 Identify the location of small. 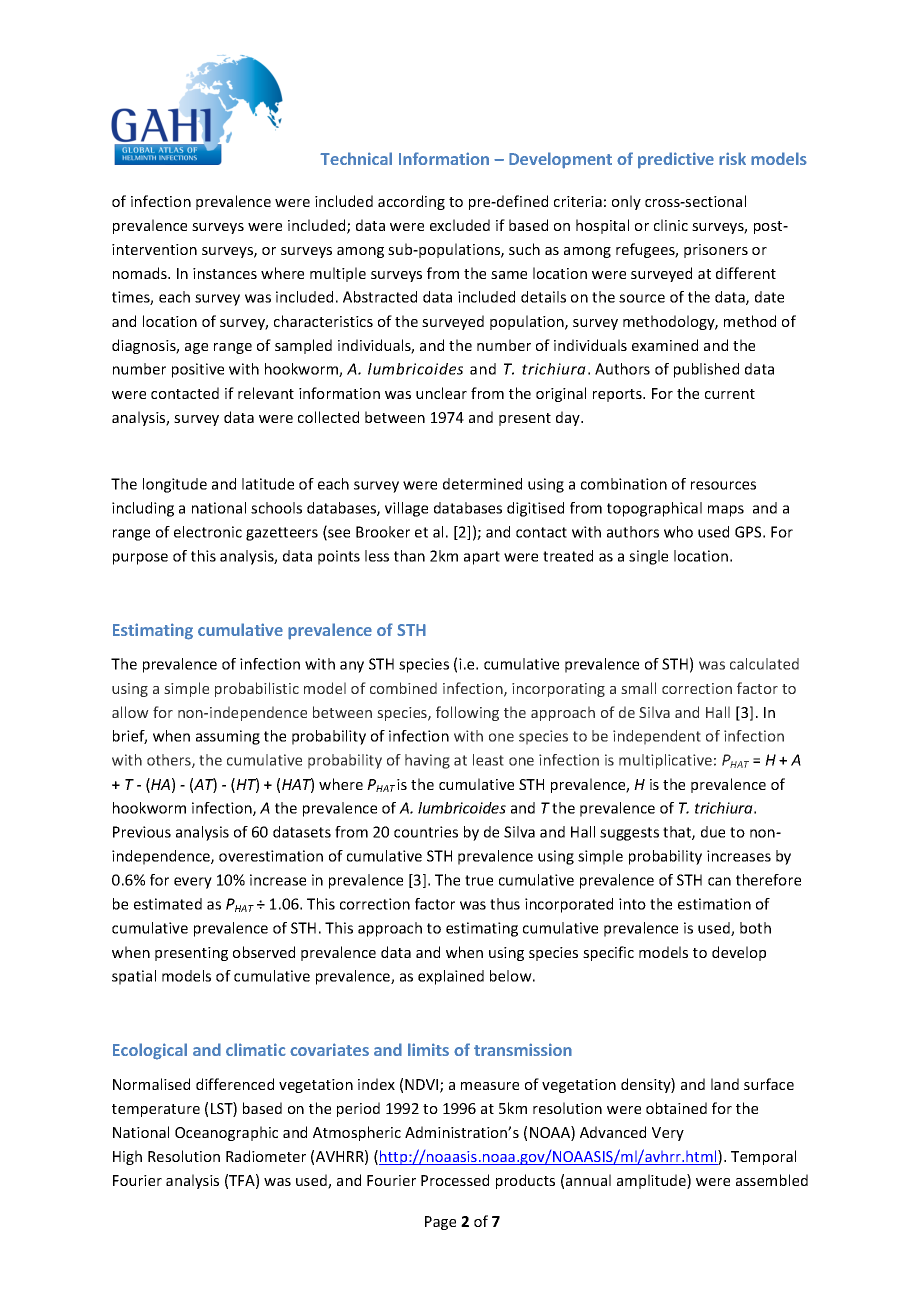
(638, 688).
